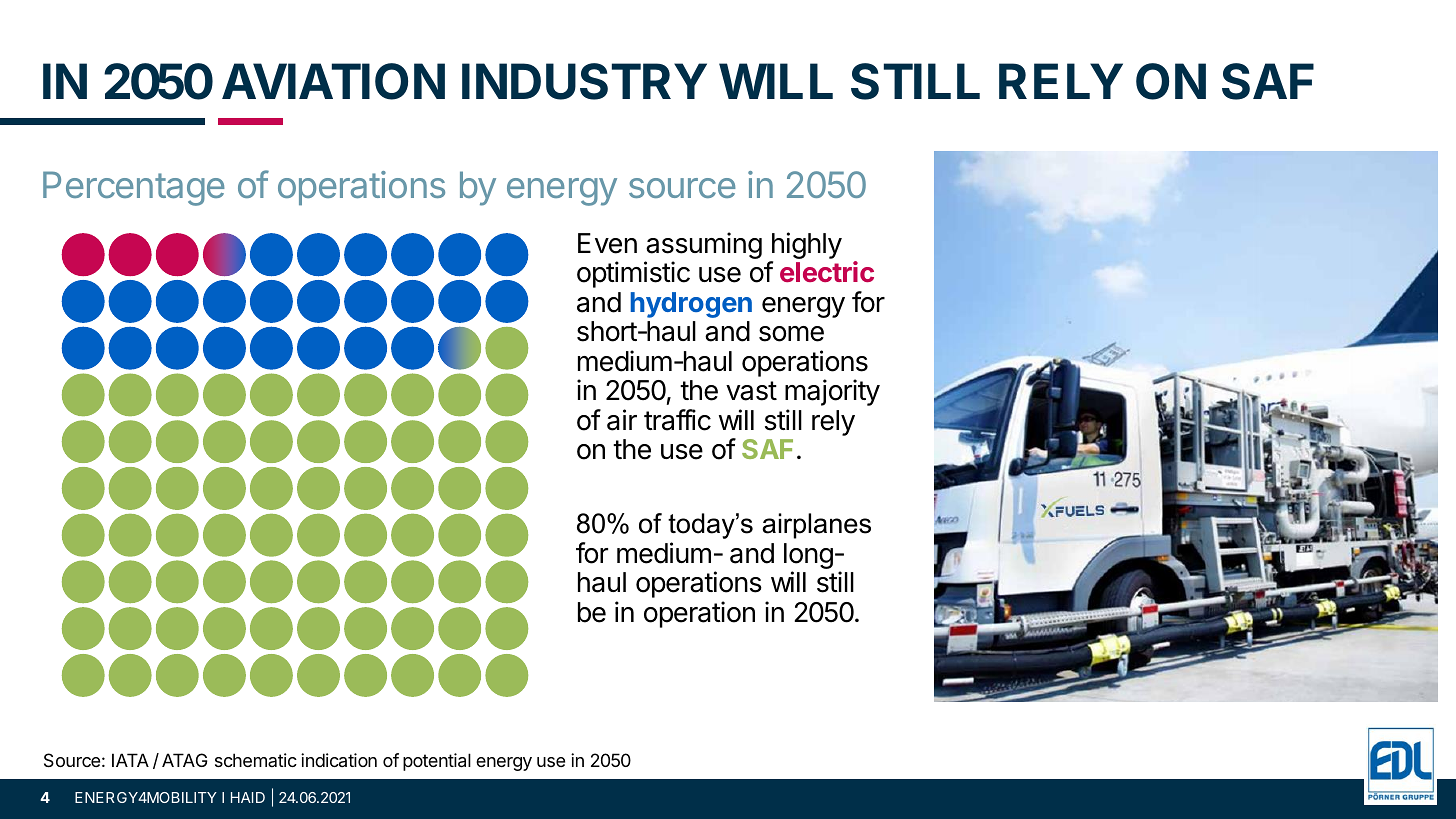  I want to click on schematic, so click(256, 760).
